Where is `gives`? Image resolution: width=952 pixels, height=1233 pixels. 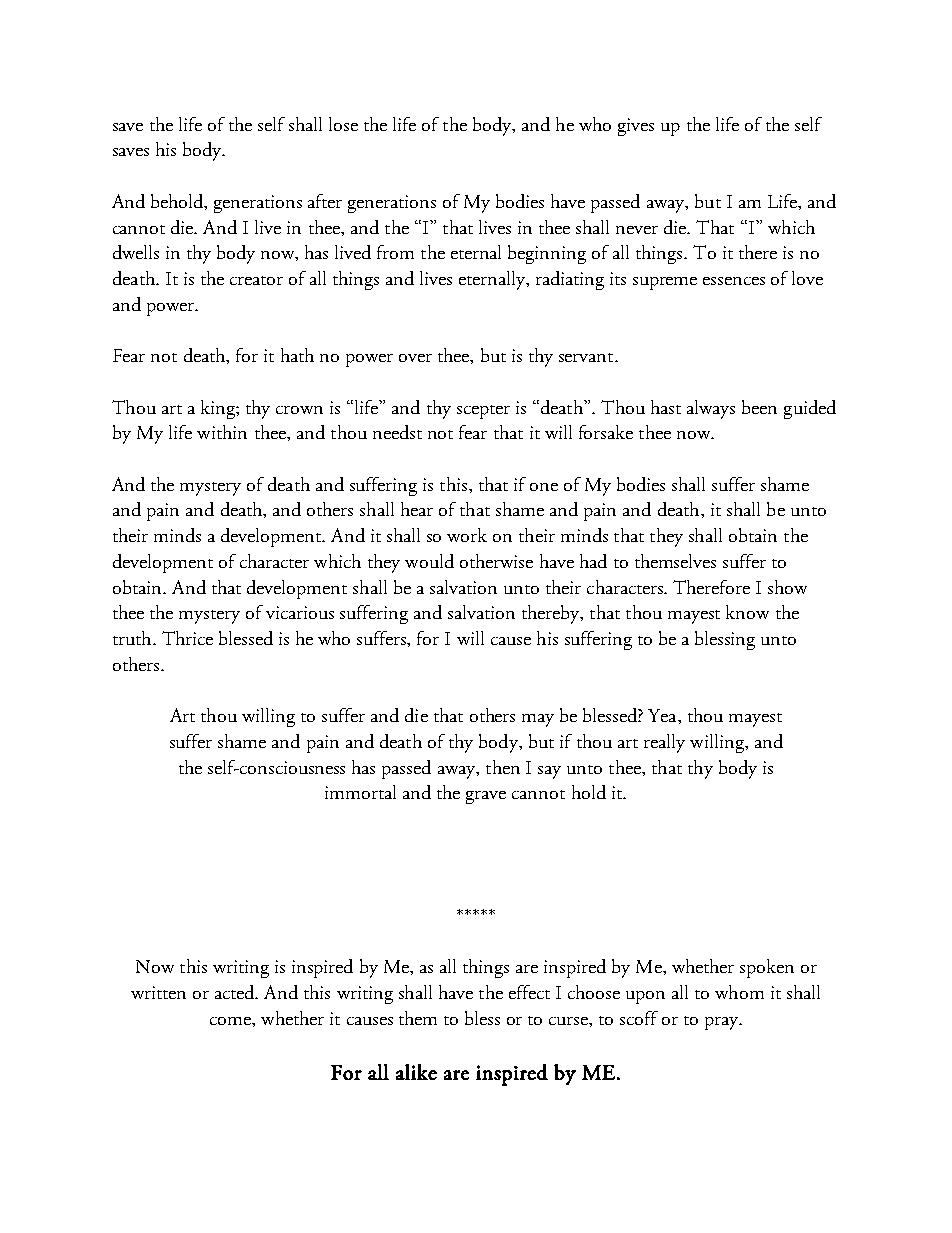
gives is located at coordinates (636, 127).
